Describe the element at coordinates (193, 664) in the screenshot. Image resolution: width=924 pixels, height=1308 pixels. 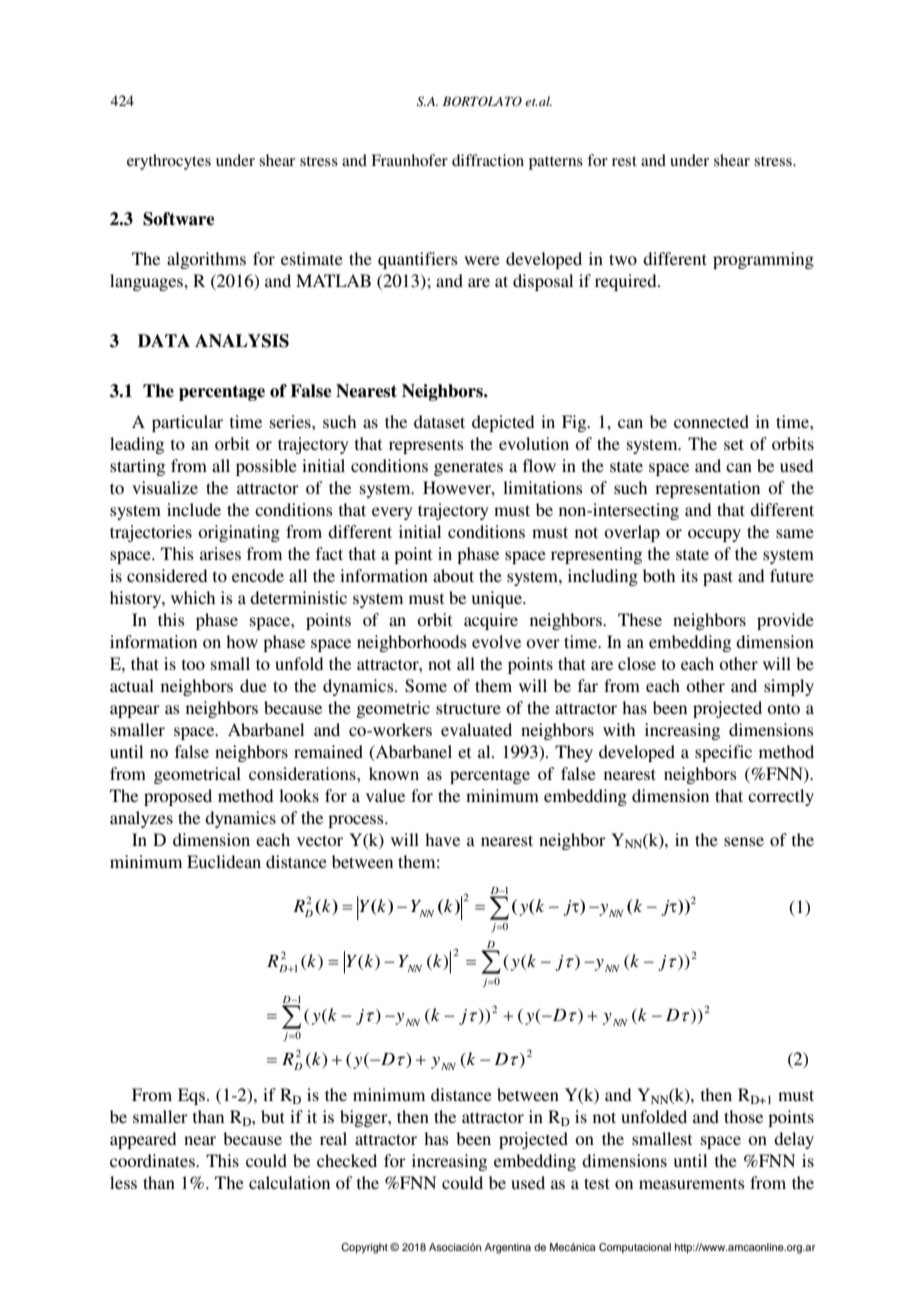
I see `too` at that location.
